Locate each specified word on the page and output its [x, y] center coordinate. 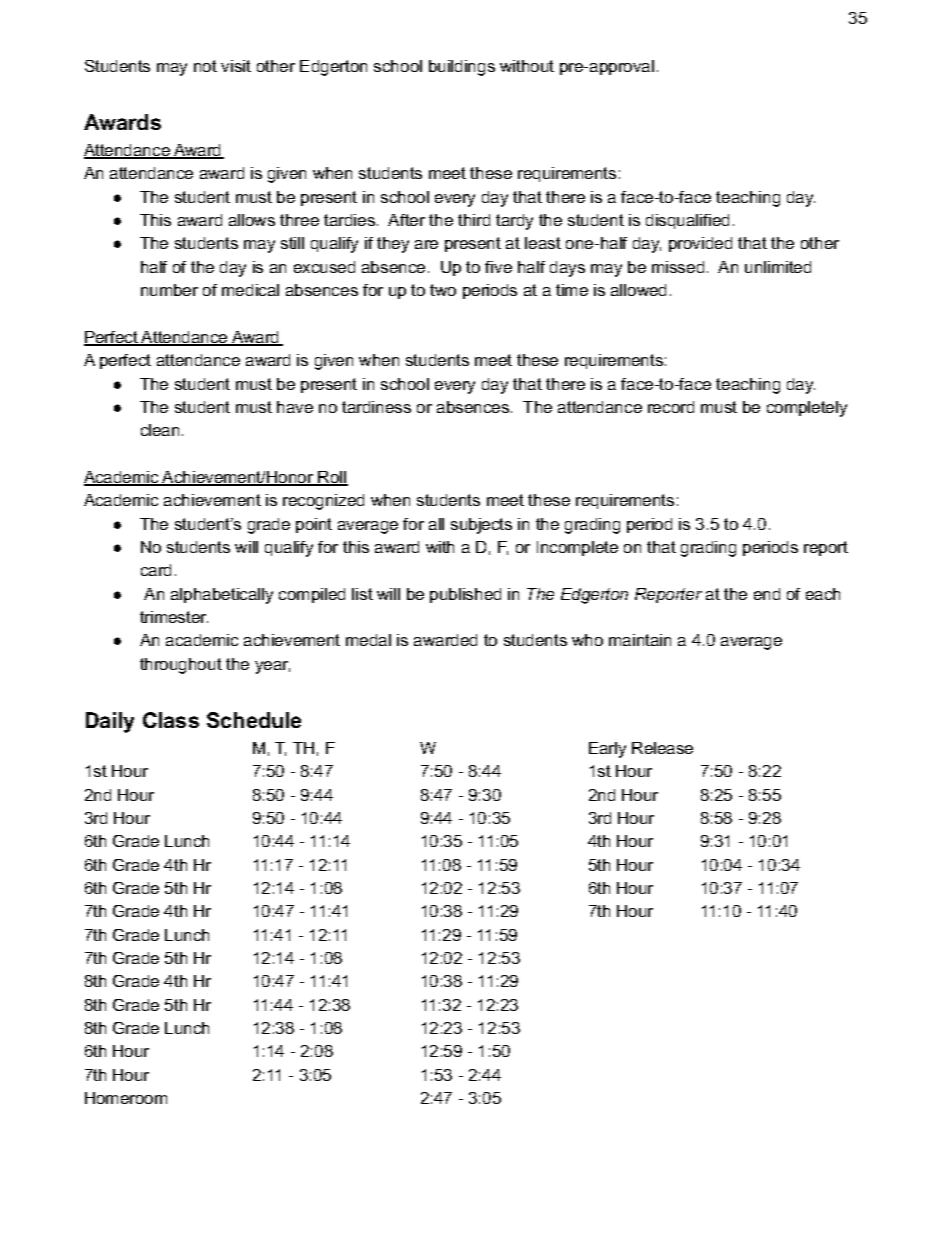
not [205, 66]
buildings [462, 68]
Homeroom [126, 1098]
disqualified [687, 221]
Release [662, 748]
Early [607, 750]
